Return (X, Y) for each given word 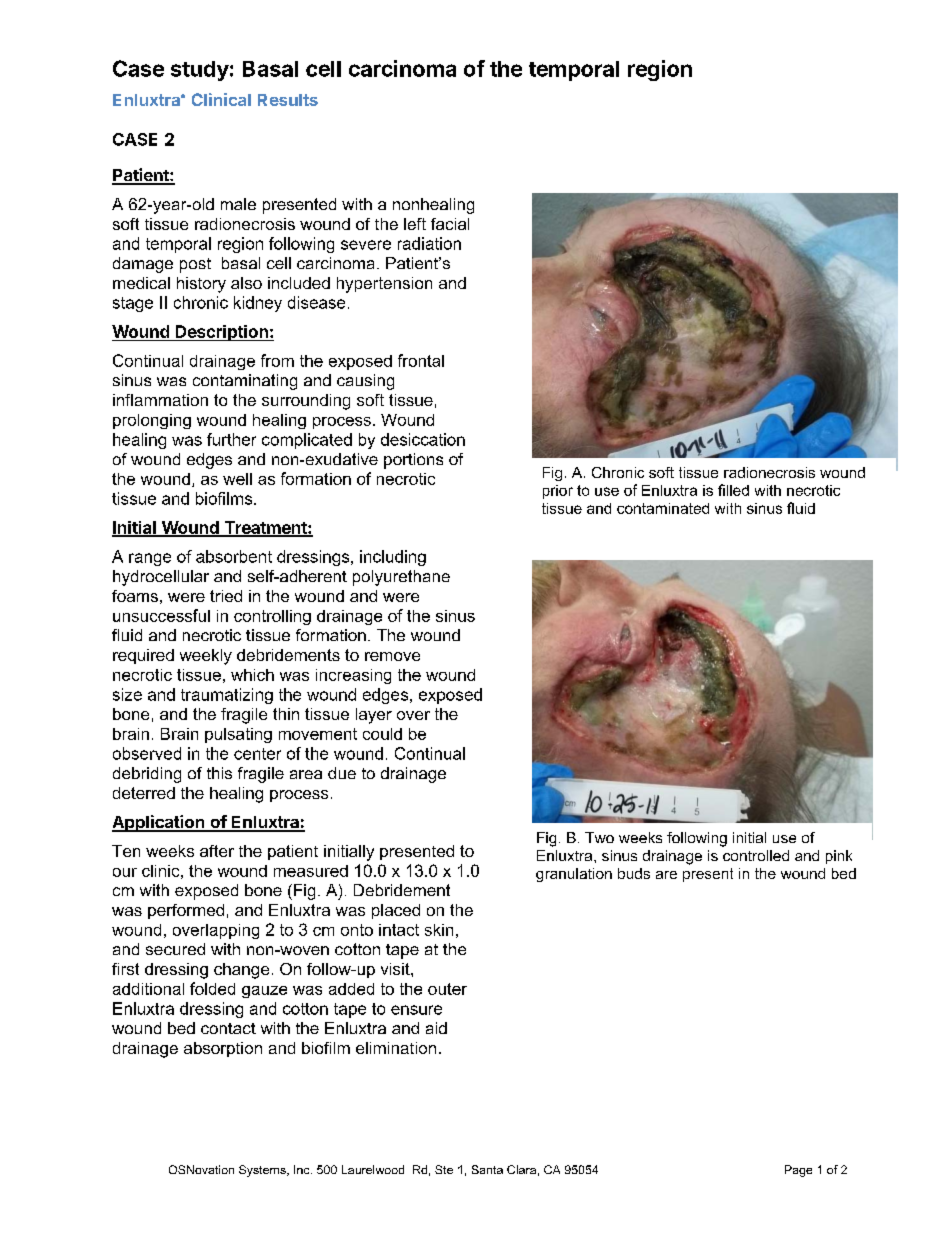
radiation (429, 243)
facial (450, 224)
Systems (263, 1171)
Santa (487, 1169)
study (200, 71)
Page (798, 1171)
